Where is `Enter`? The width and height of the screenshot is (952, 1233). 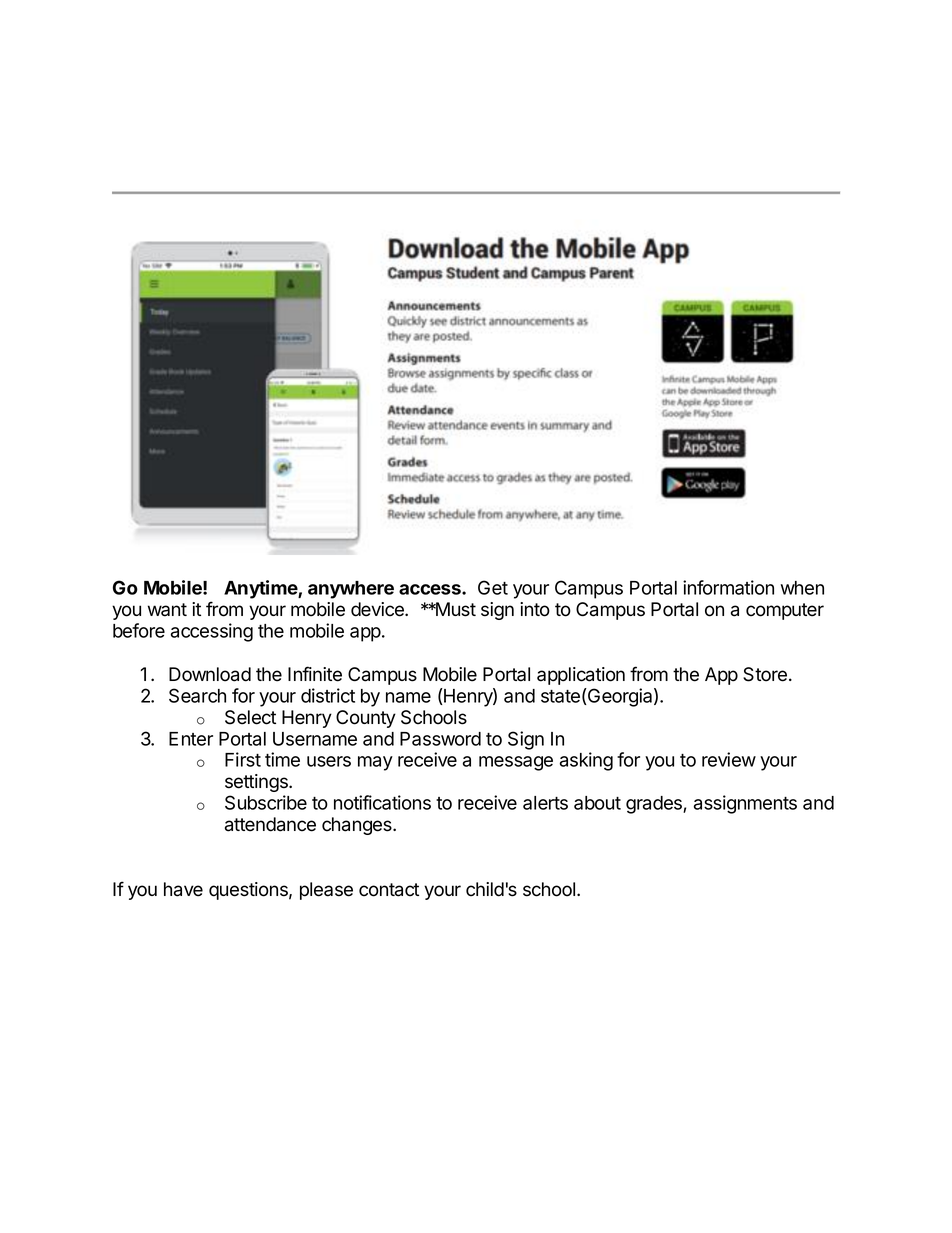
Enter is located at coordinates (191, 739).
